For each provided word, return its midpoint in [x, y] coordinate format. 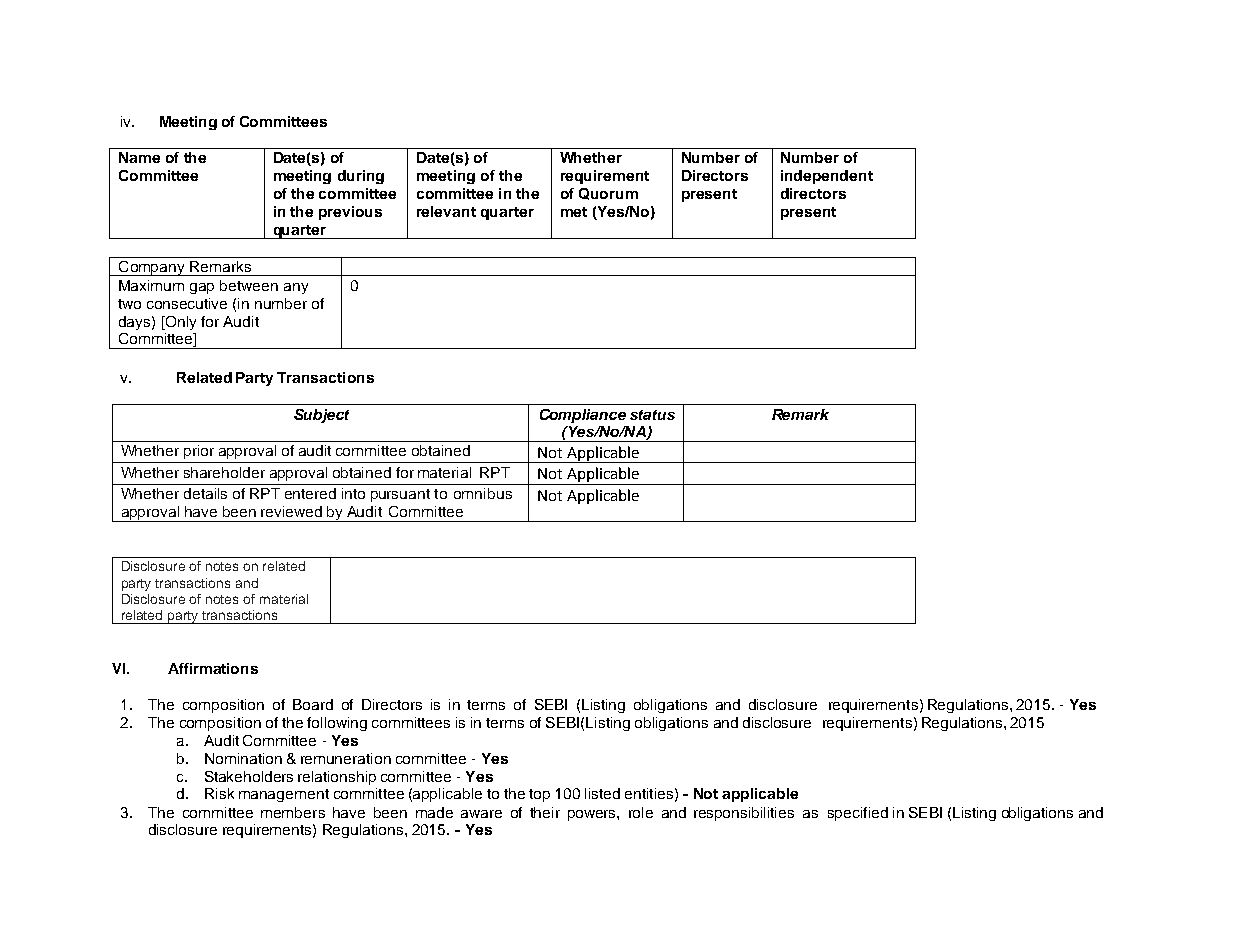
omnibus [483, 493]
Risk [219, 793]
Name [139, 157]
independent [827, 177]
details [205, 493]
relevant [446, 211]
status [652, 415]
